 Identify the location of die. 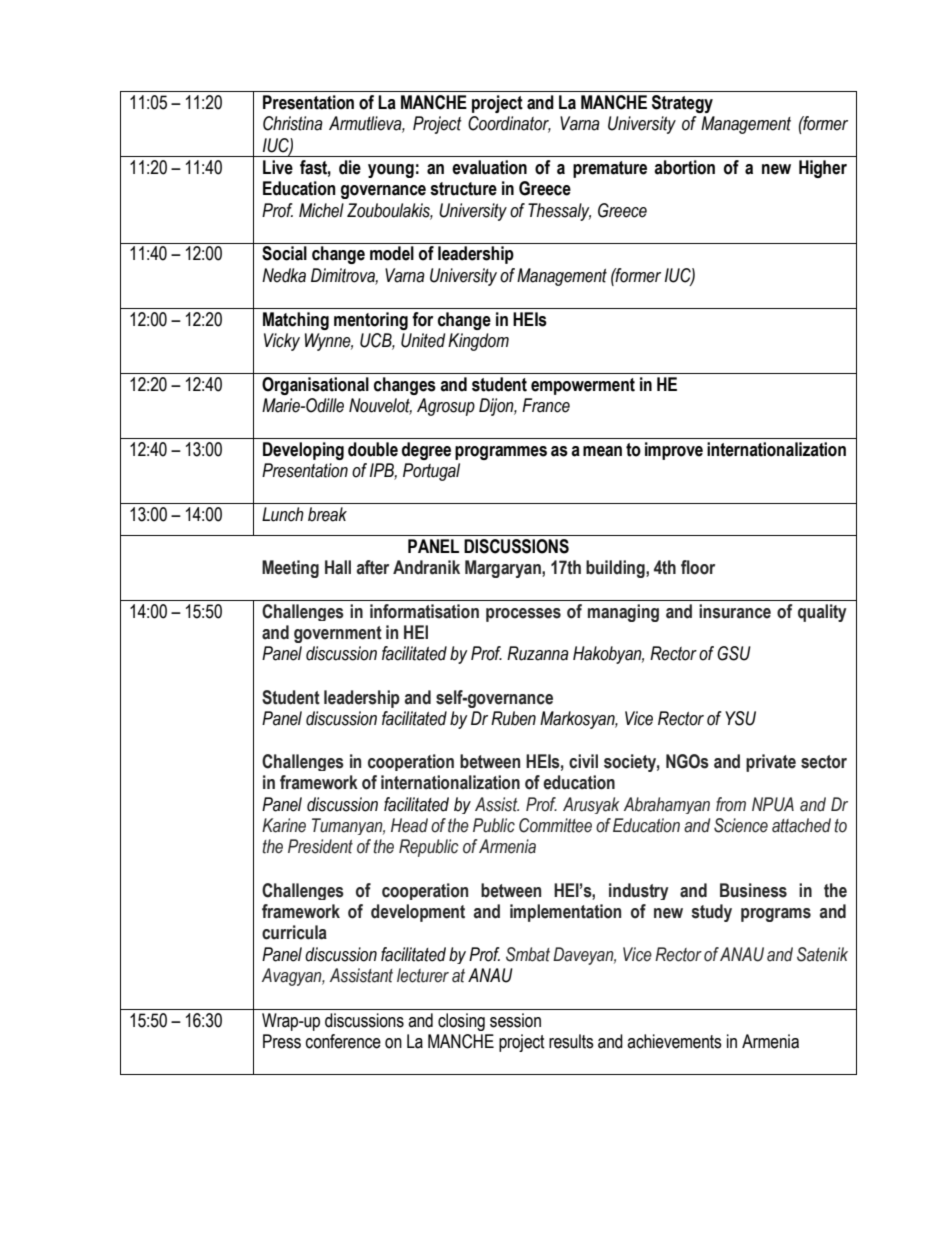
(350, 167).
